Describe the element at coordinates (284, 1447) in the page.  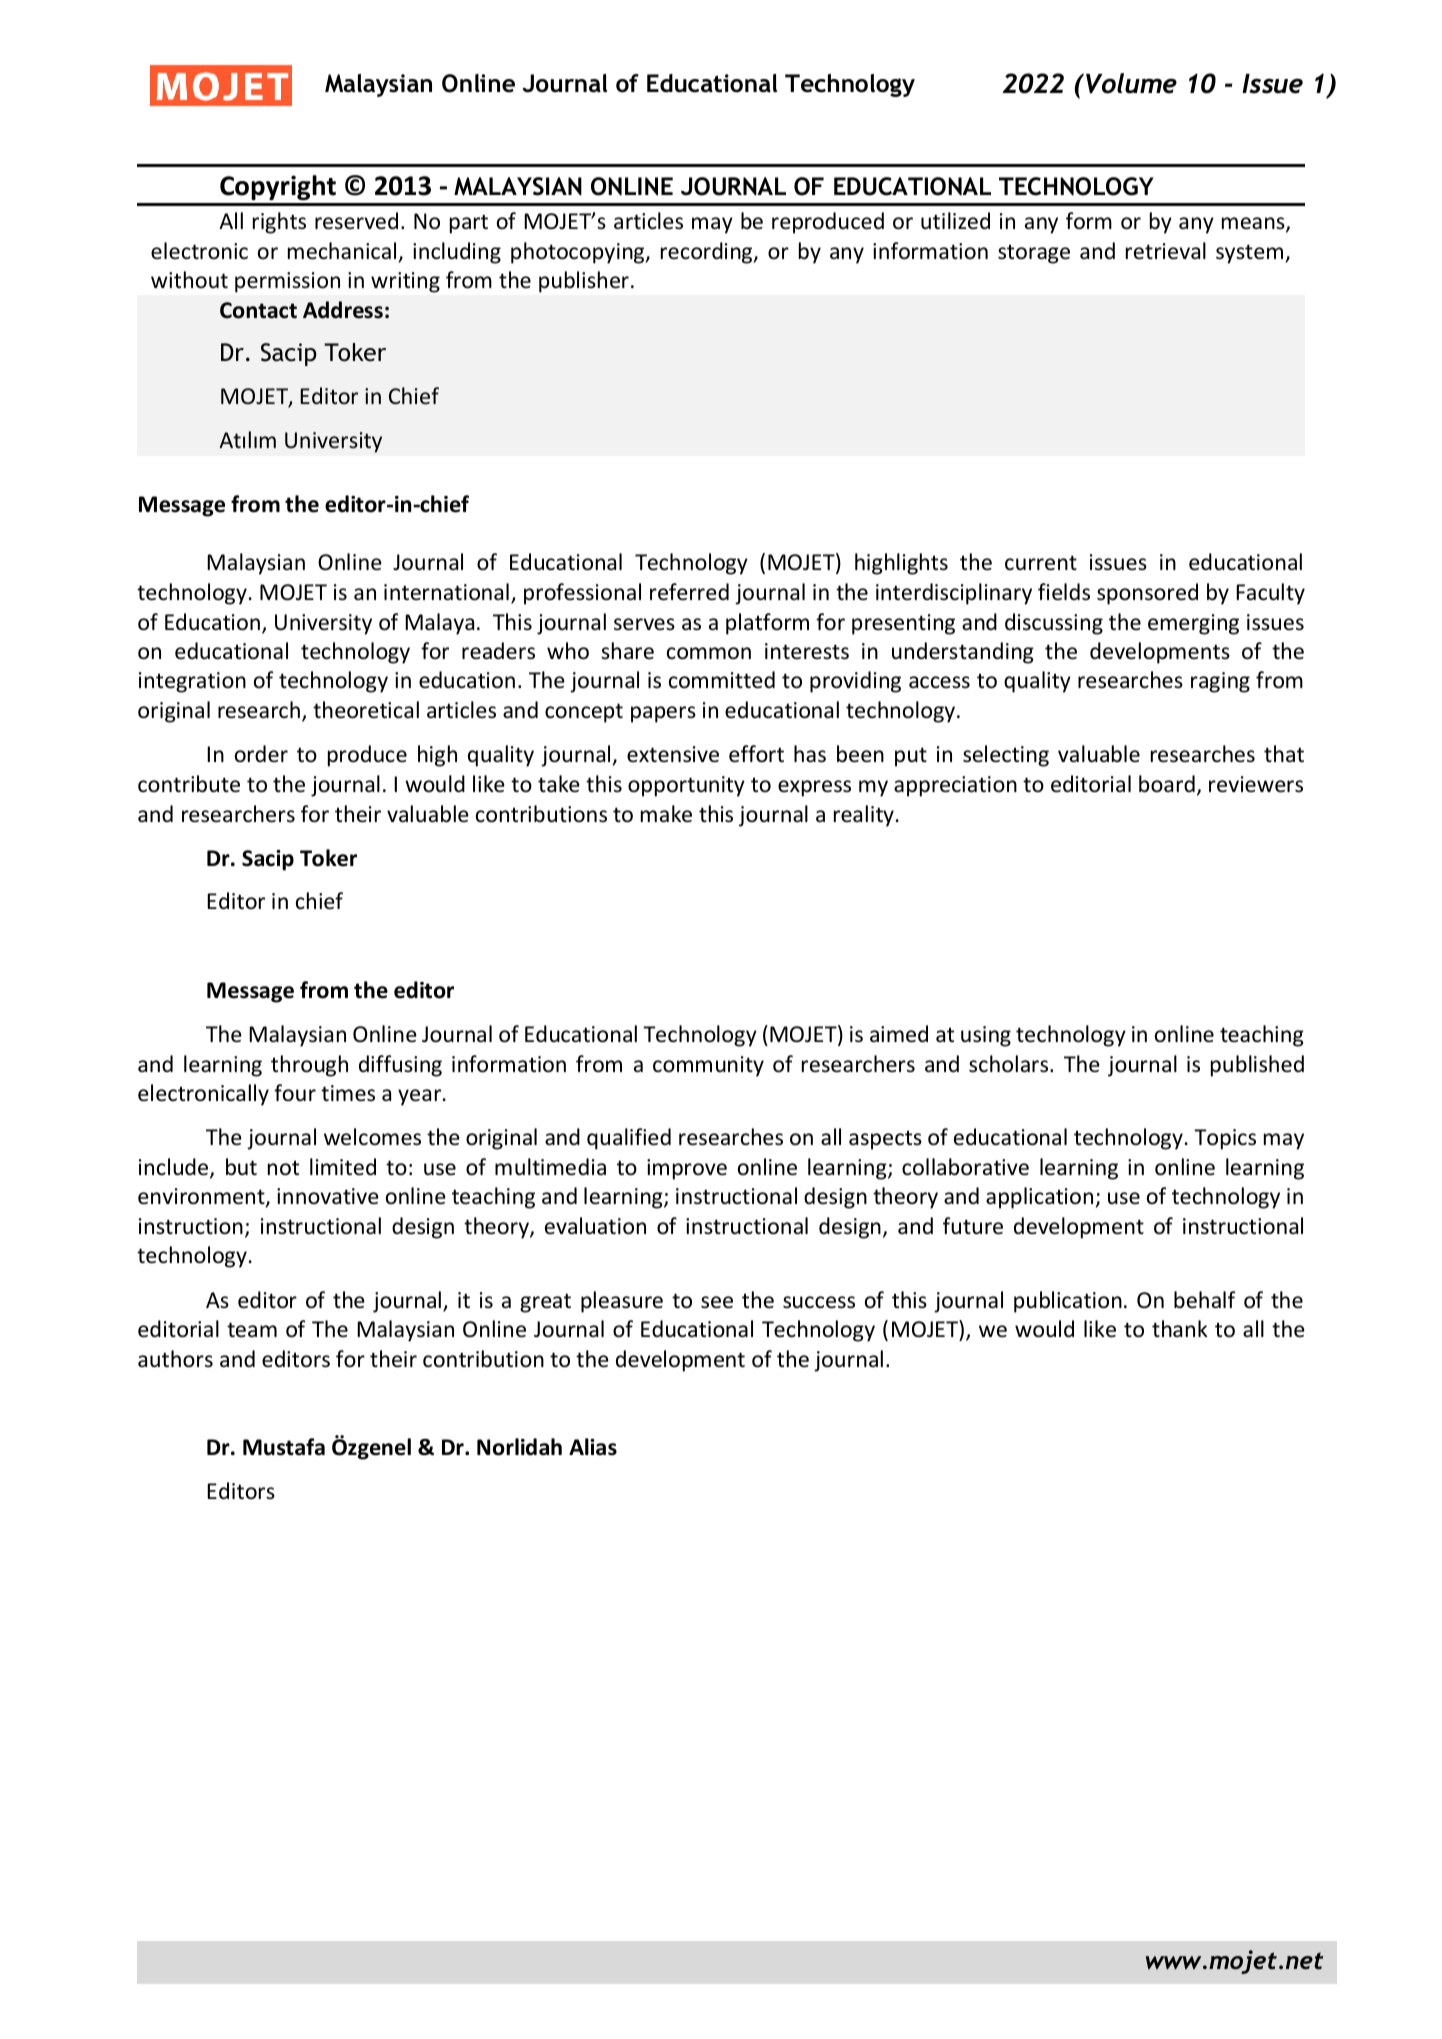
I see `Mustafa` at that location.
